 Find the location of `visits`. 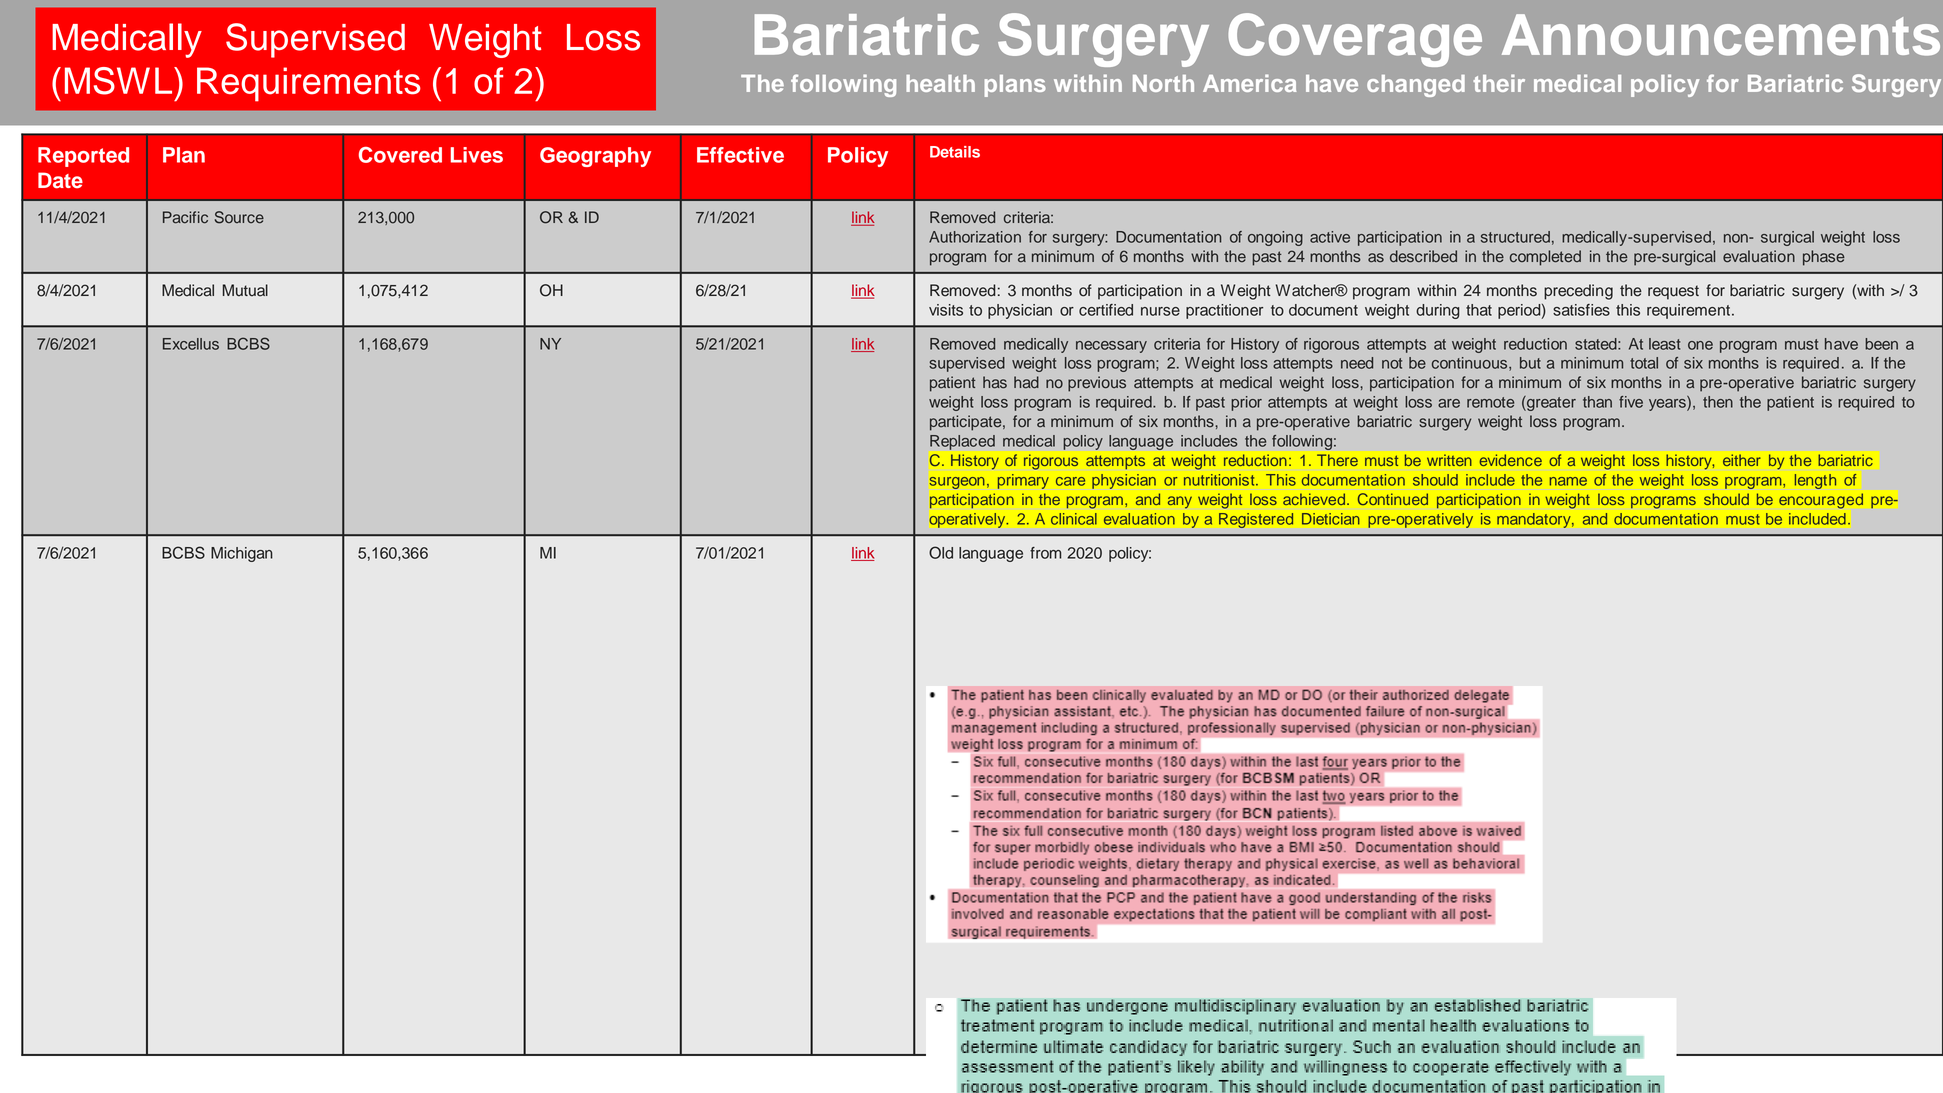

visits is located at coordinates (946, 310).
